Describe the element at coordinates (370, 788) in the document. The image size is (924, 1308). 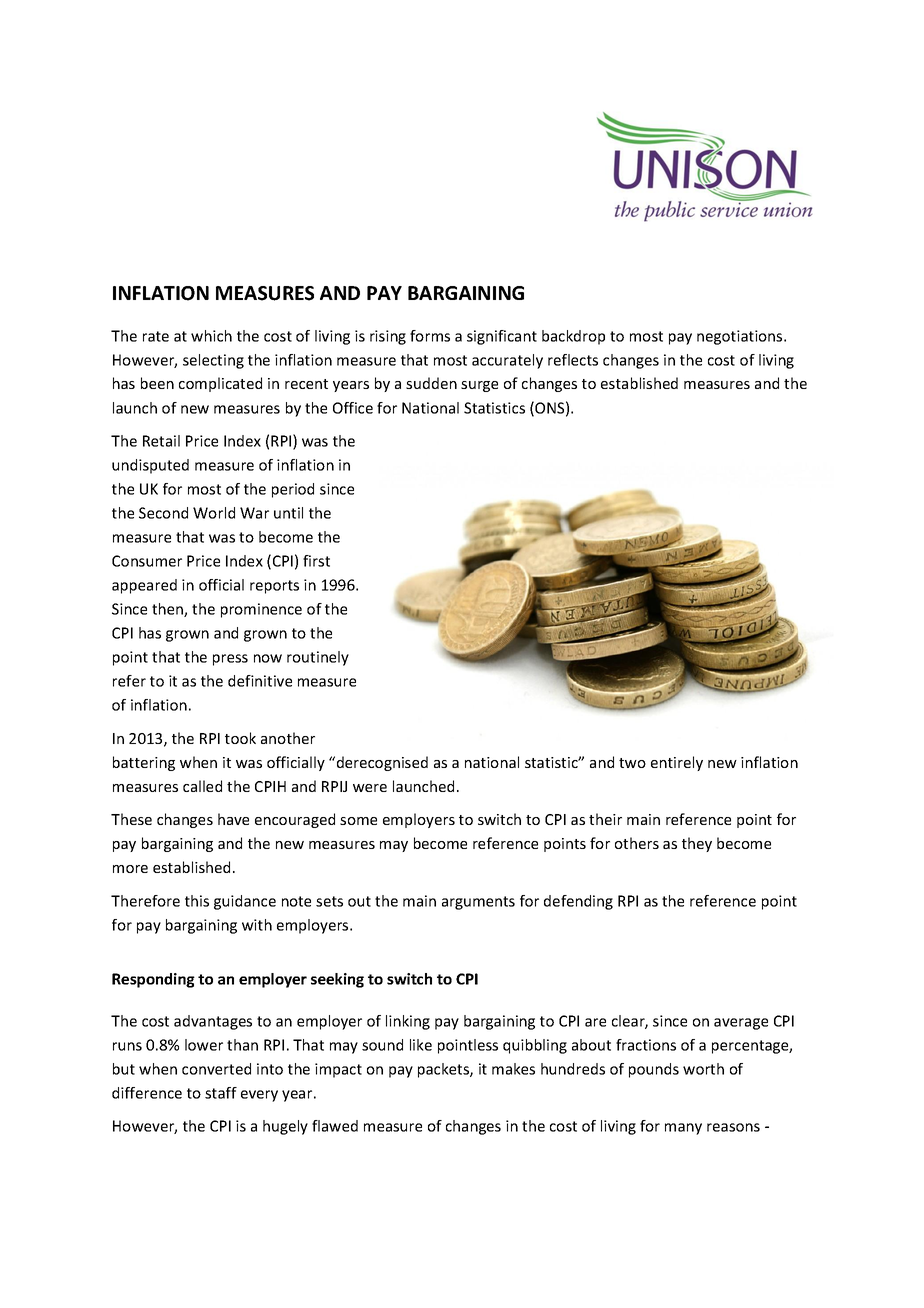
I see `were` at that location.
